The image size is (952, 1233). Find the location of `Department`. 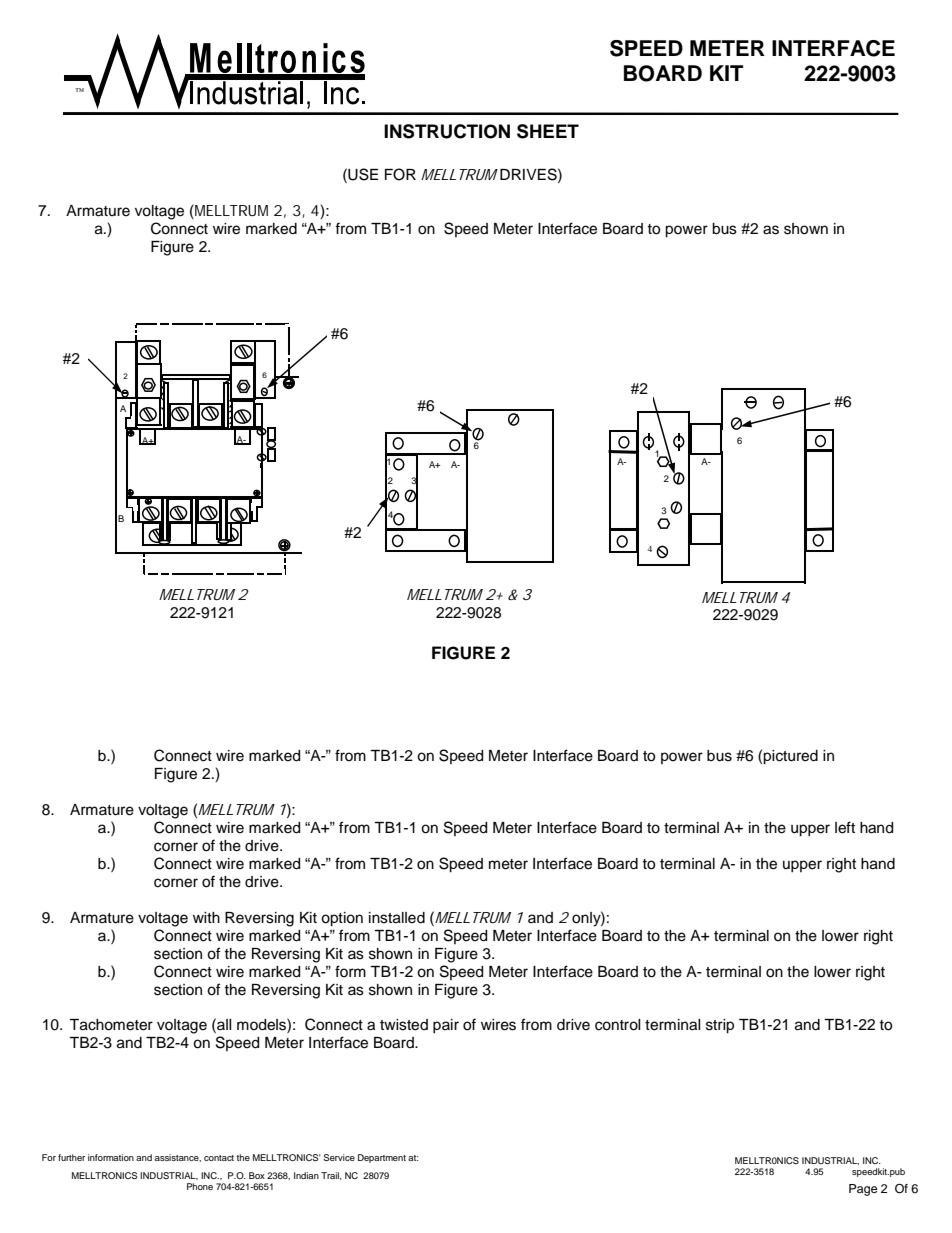

Department is located at coordinates (382, 1158).
